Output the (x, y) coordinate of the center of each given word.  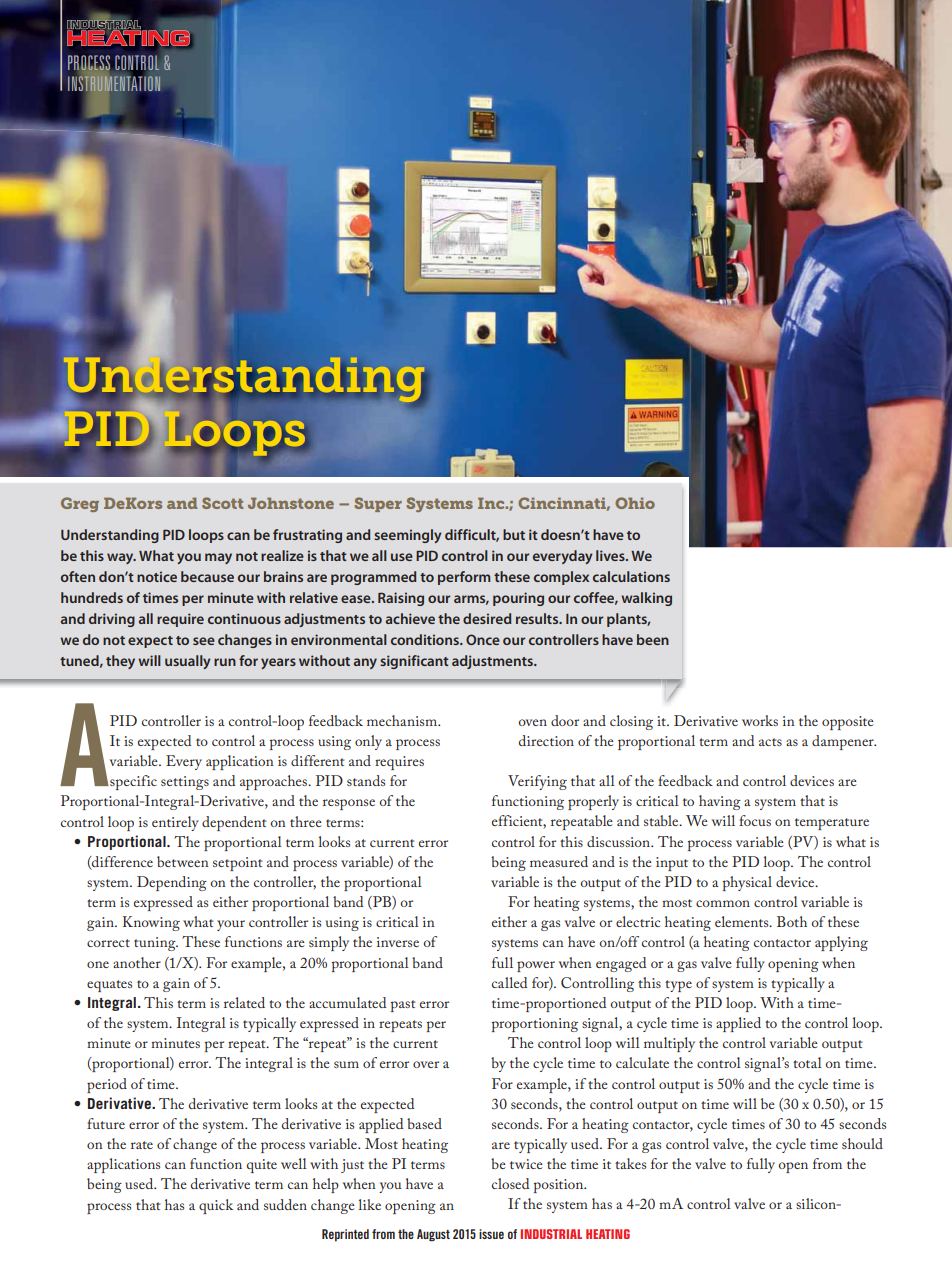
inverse (398, 942)
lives (611, 555)
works (760, 720)
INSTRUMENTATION (114, 83)
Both (792, 921)
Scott (222, 503)
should (862, 1143)
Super (378, 504)
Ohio (635, 503)
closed (510, 1183)
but (514, 534)
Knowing (151, 923)
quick (216, 1206)
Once (483, 639)
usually (188, 662)
